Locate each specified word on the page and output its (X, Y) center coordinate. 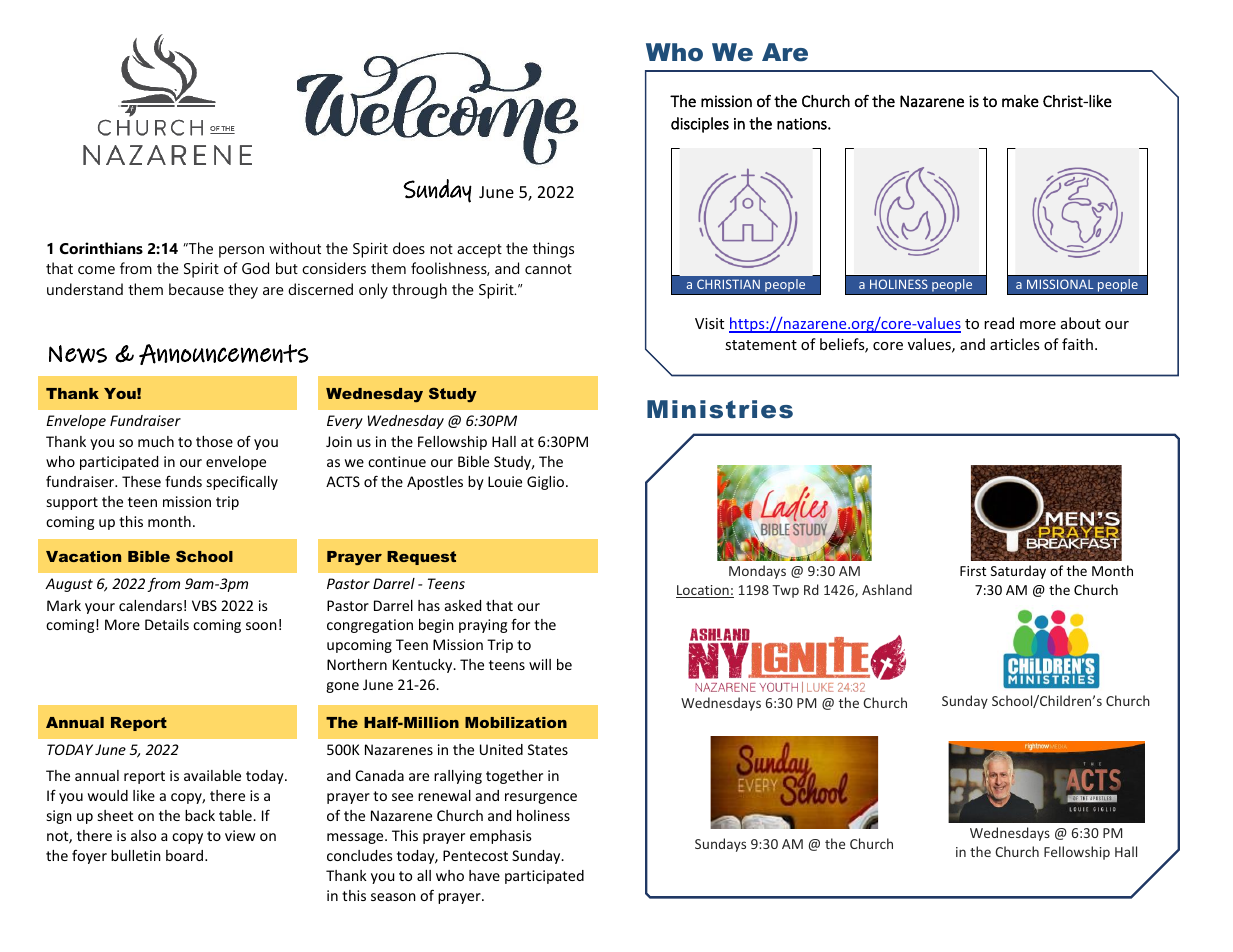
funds (183, 481)
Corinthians (101, 248)
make (1020, 101)
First (973, 571)
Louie (505, 481)
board (186, 855)
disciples (700, 125)
